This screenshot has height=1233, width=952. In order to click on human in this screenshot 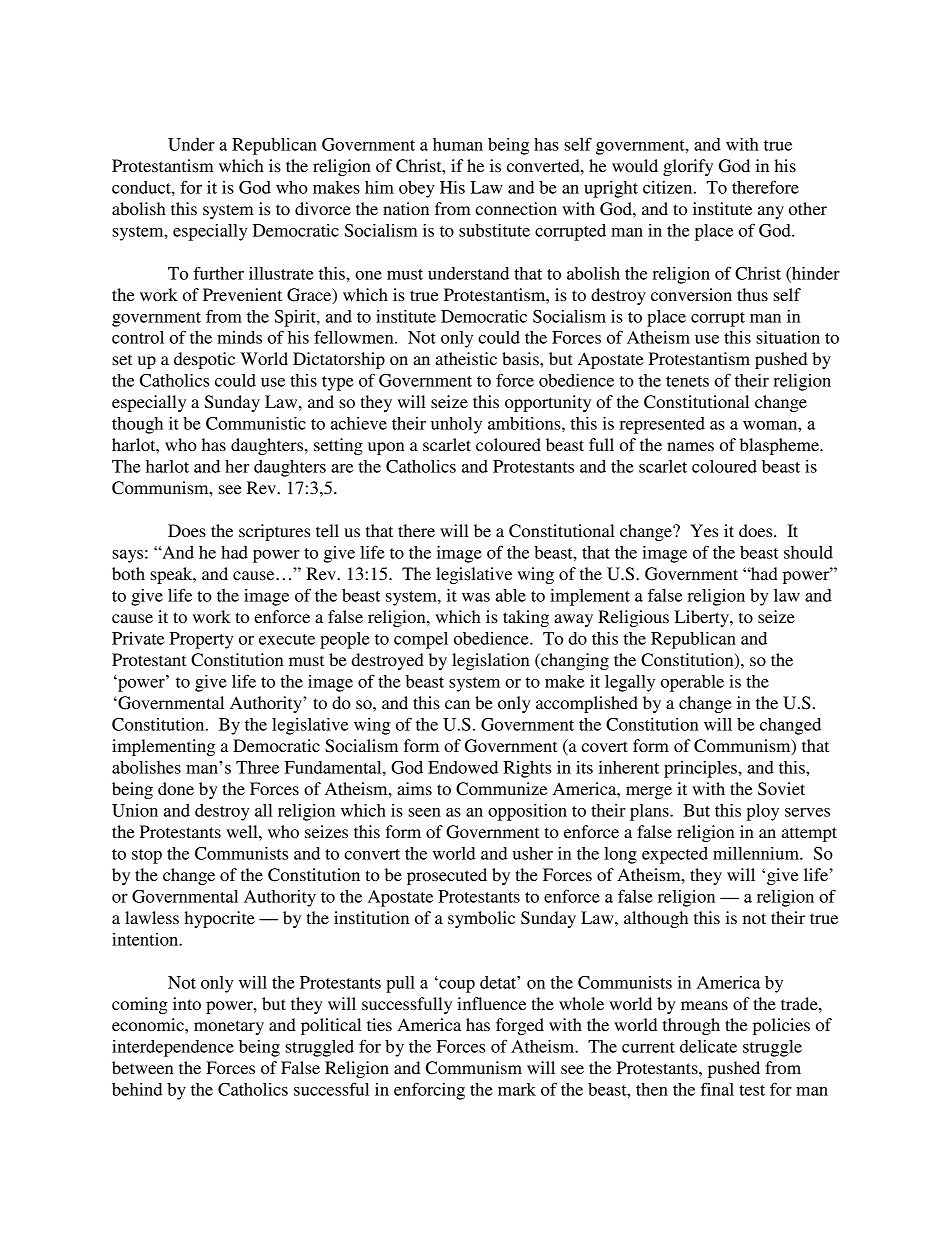, I will do `click(458, 144)`.
